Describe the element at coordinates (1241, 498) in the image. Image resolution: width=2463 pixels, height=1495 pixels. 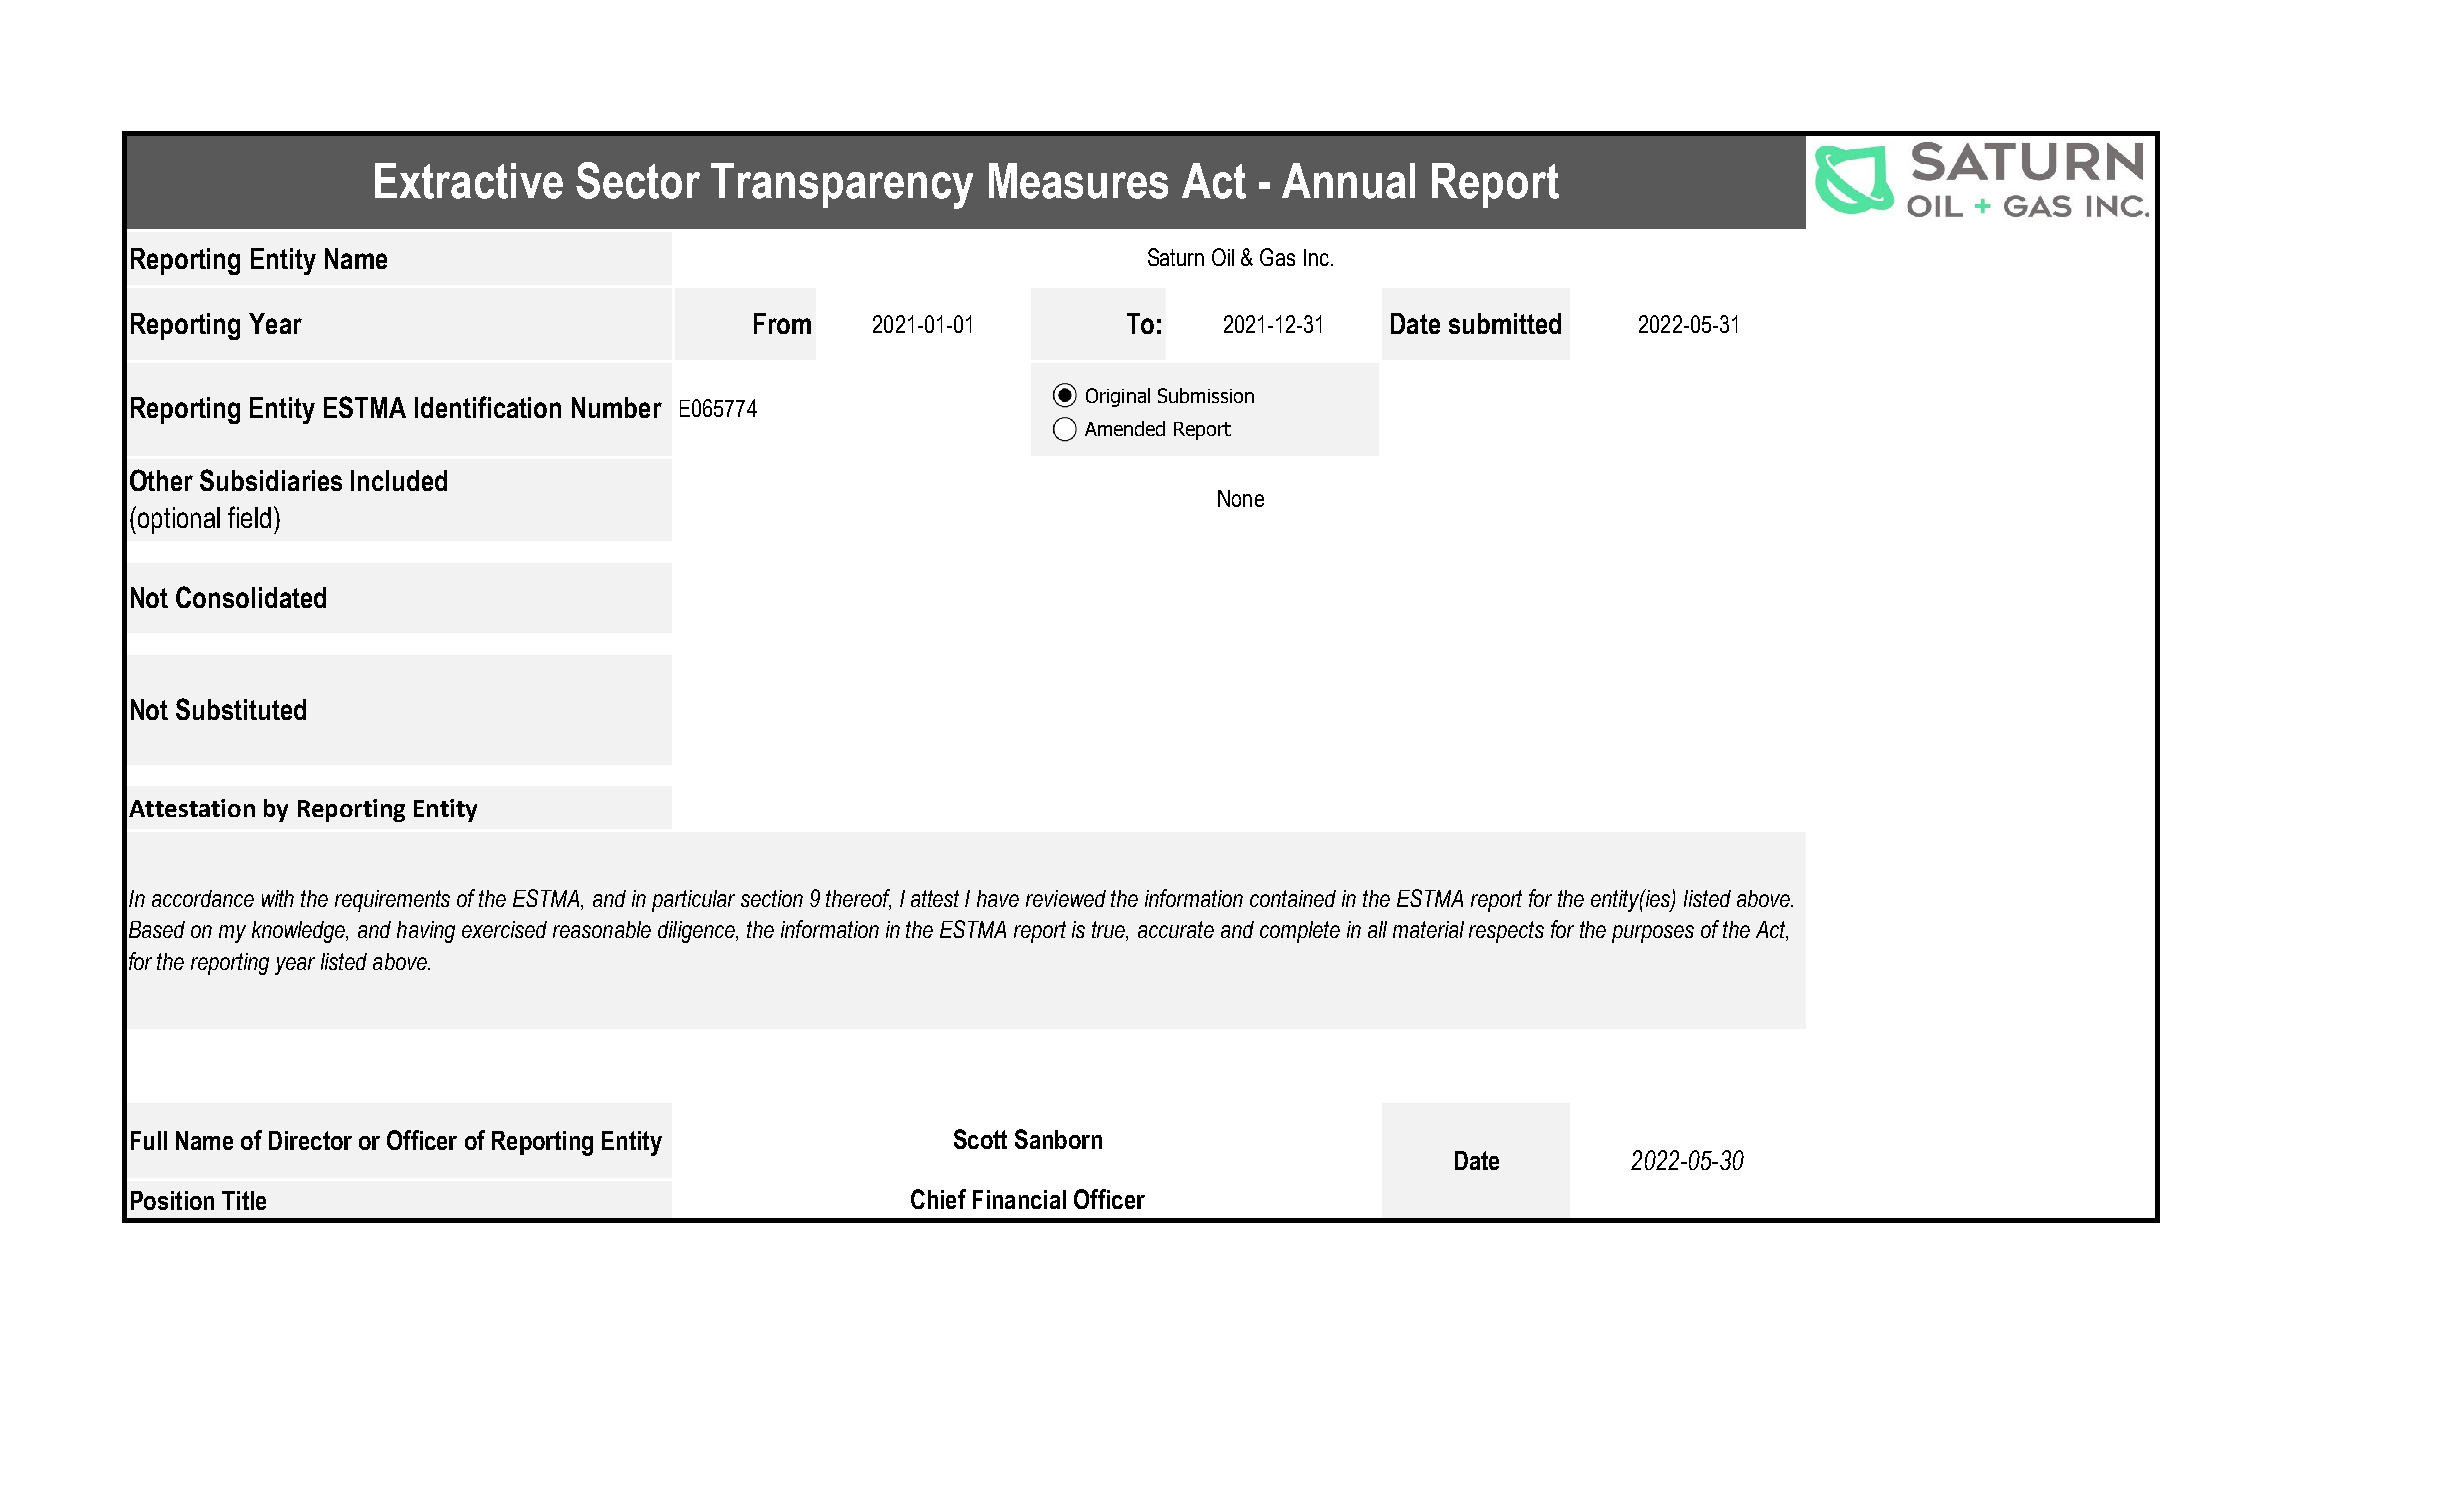
I see `None` at that location.
